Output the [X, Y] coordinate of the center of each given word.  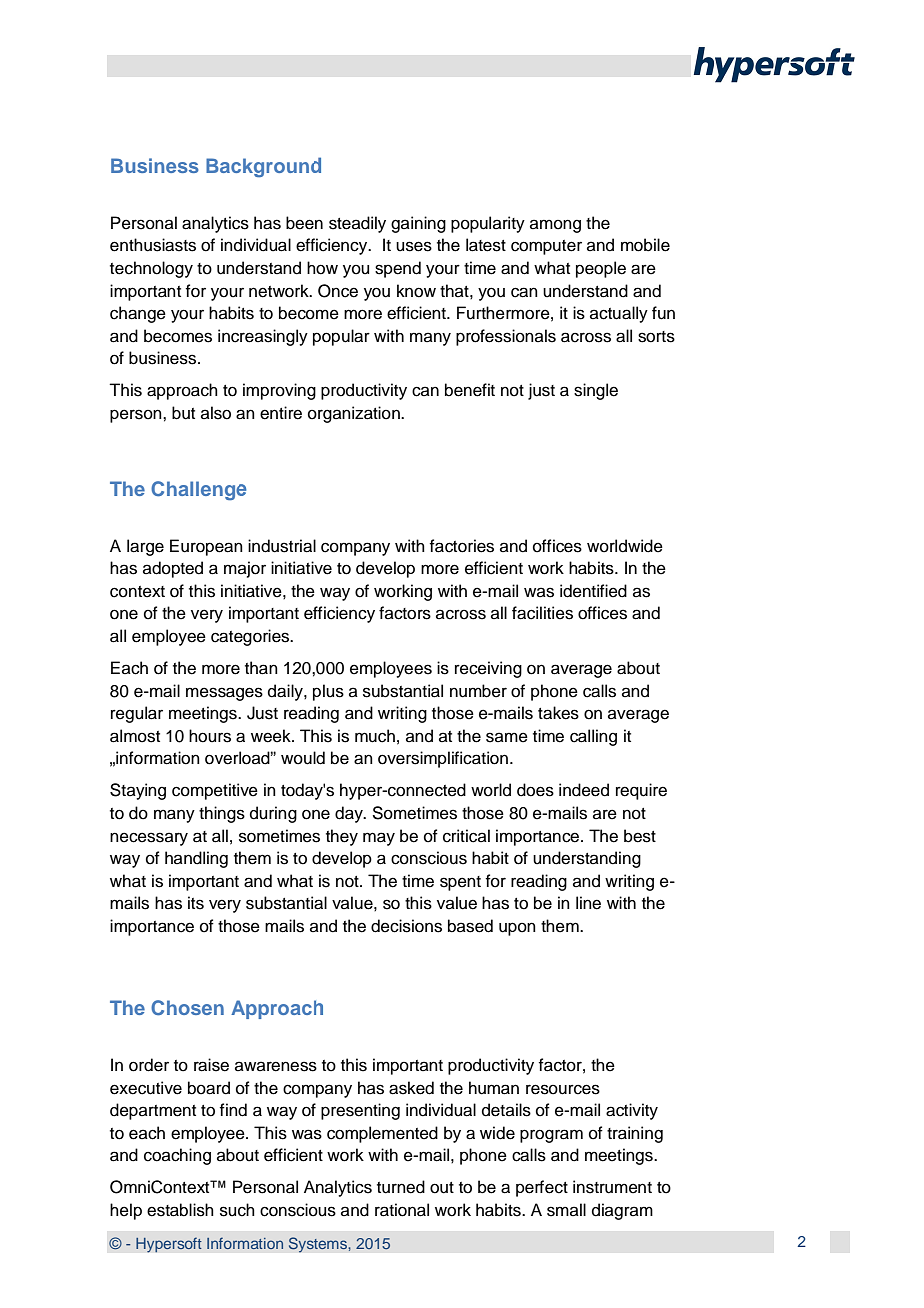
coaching [177, 1156]
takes [558, 713]
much [375, 736]
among [555, 226]
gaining [418, 224]
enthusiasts [153, 245]
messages [224, 694]
